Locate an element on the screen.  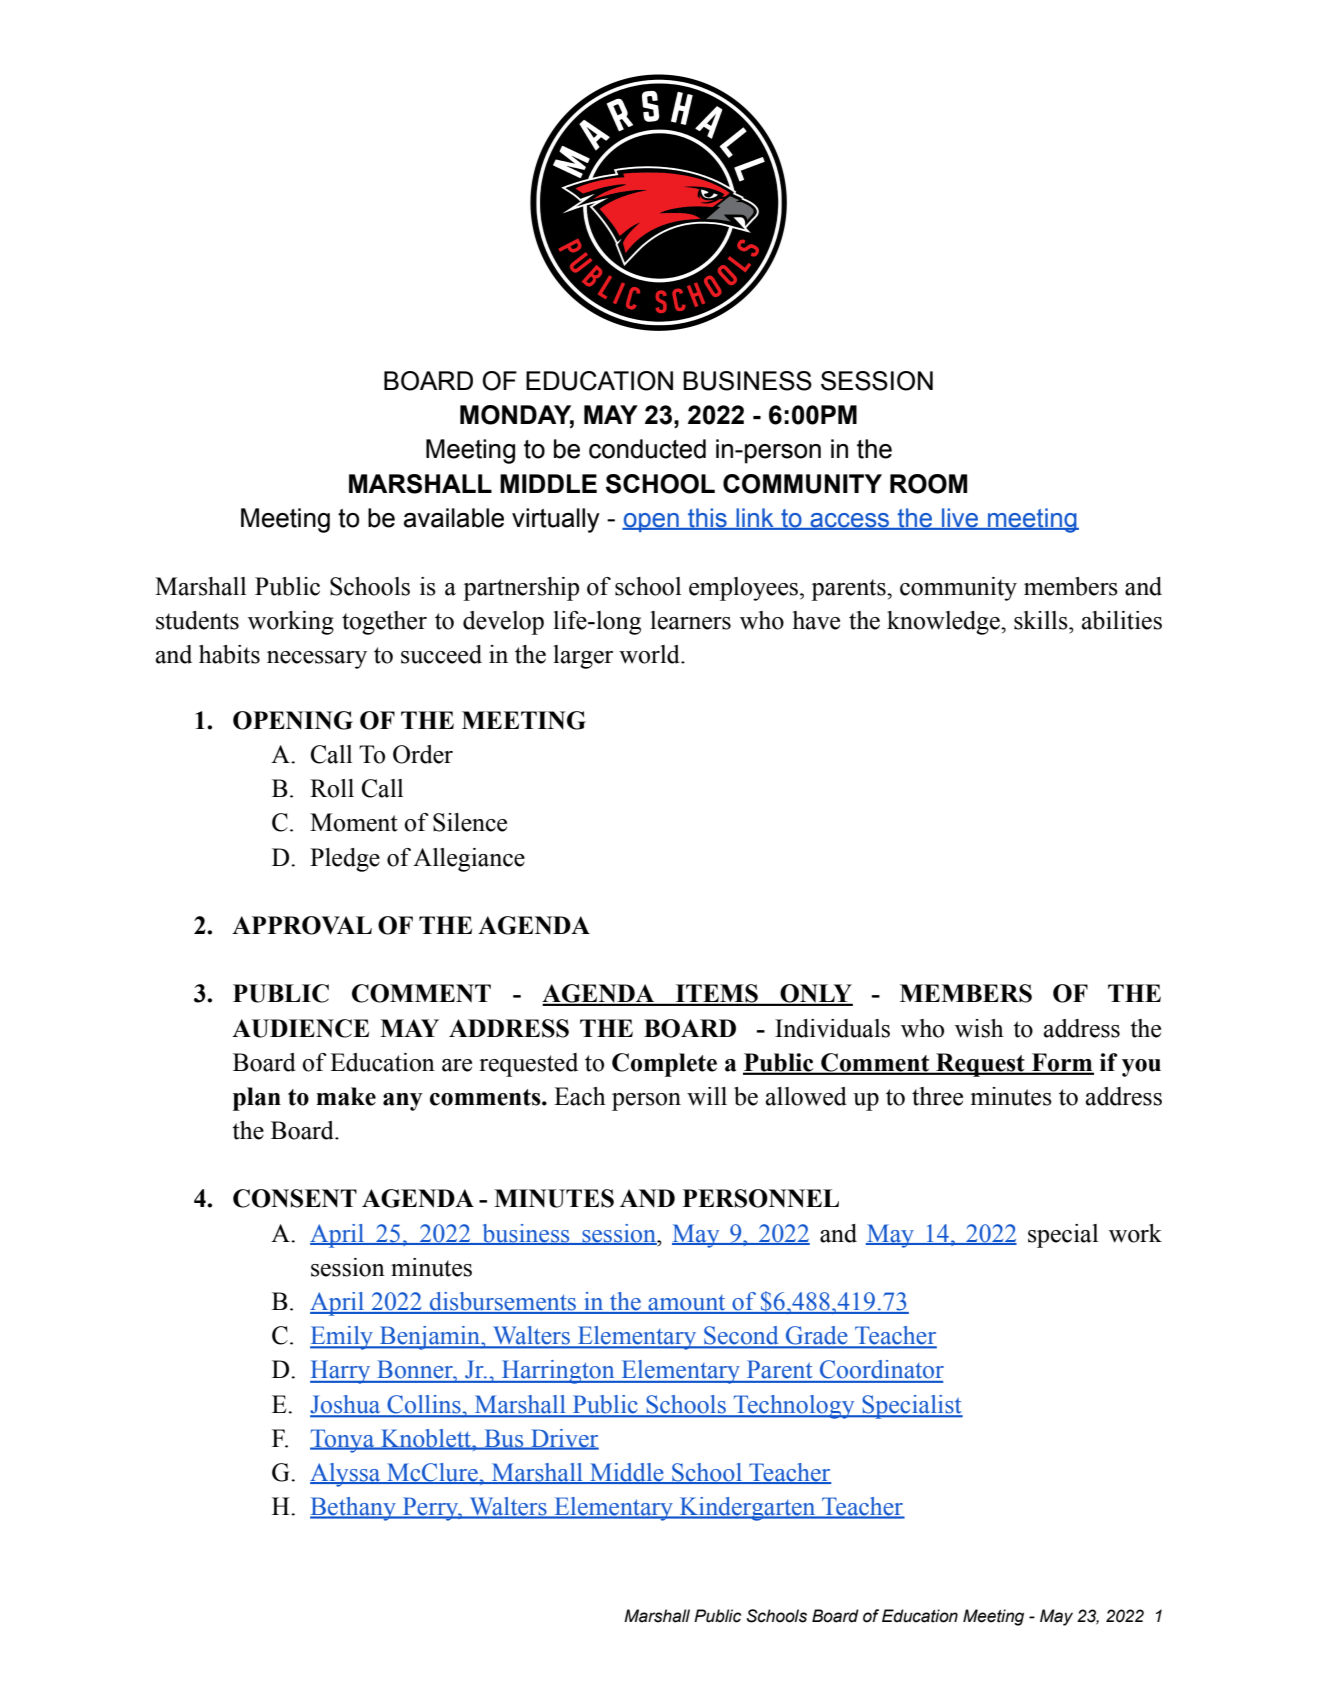
Moment is located at coordinates (354, 822).
